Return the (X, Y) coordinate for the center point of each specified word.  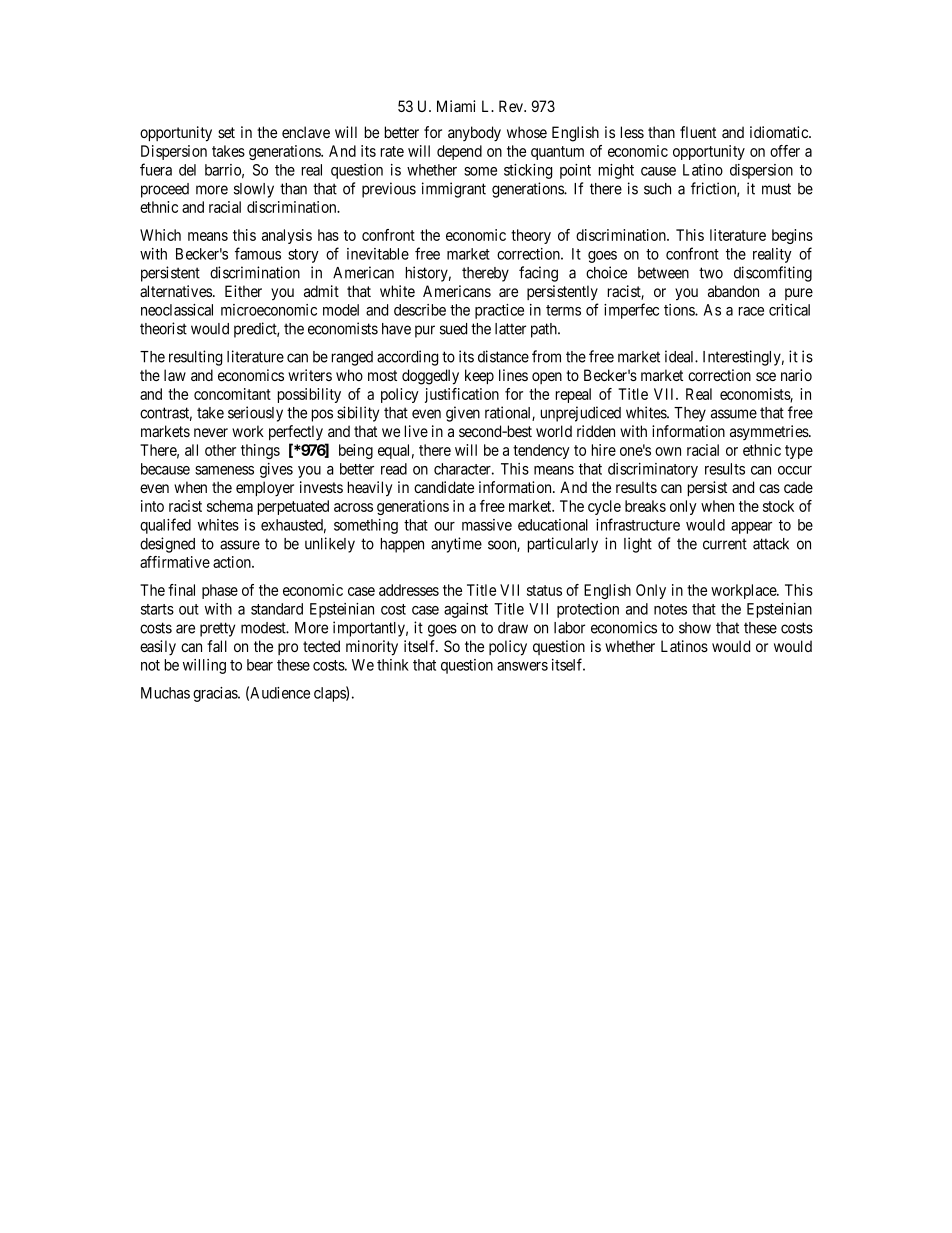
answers (522, 666)
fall (217, 646)
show (695, 628)
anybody (474, 134)
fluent (698, 132)
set (226, 132)
